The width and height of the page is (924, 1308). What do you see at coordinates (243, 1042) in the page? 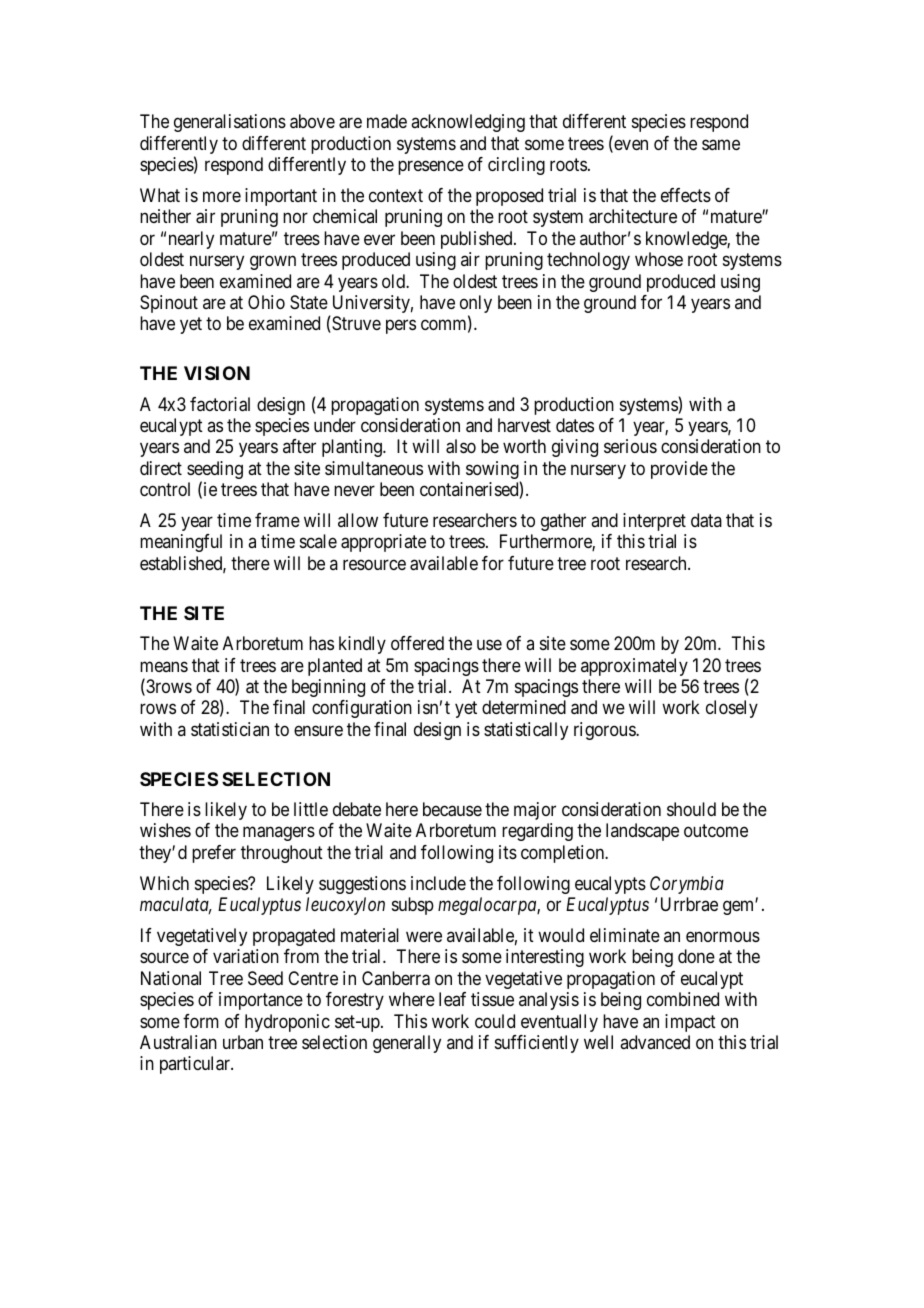
I see `urban` at bounding box center [243, 1042].
